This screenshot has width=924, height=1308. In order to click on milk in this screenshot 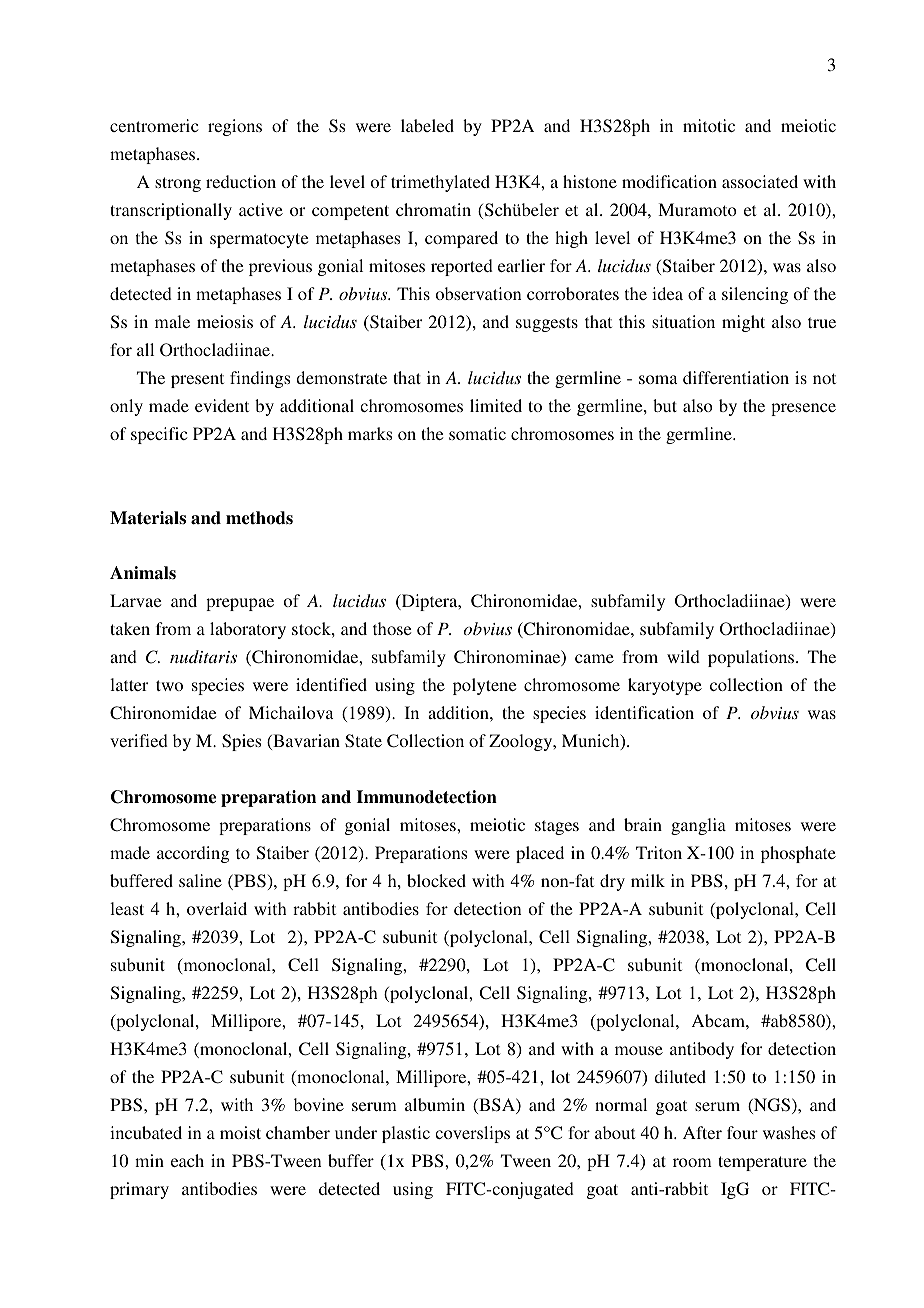, I will do `click(648, 880)`.
